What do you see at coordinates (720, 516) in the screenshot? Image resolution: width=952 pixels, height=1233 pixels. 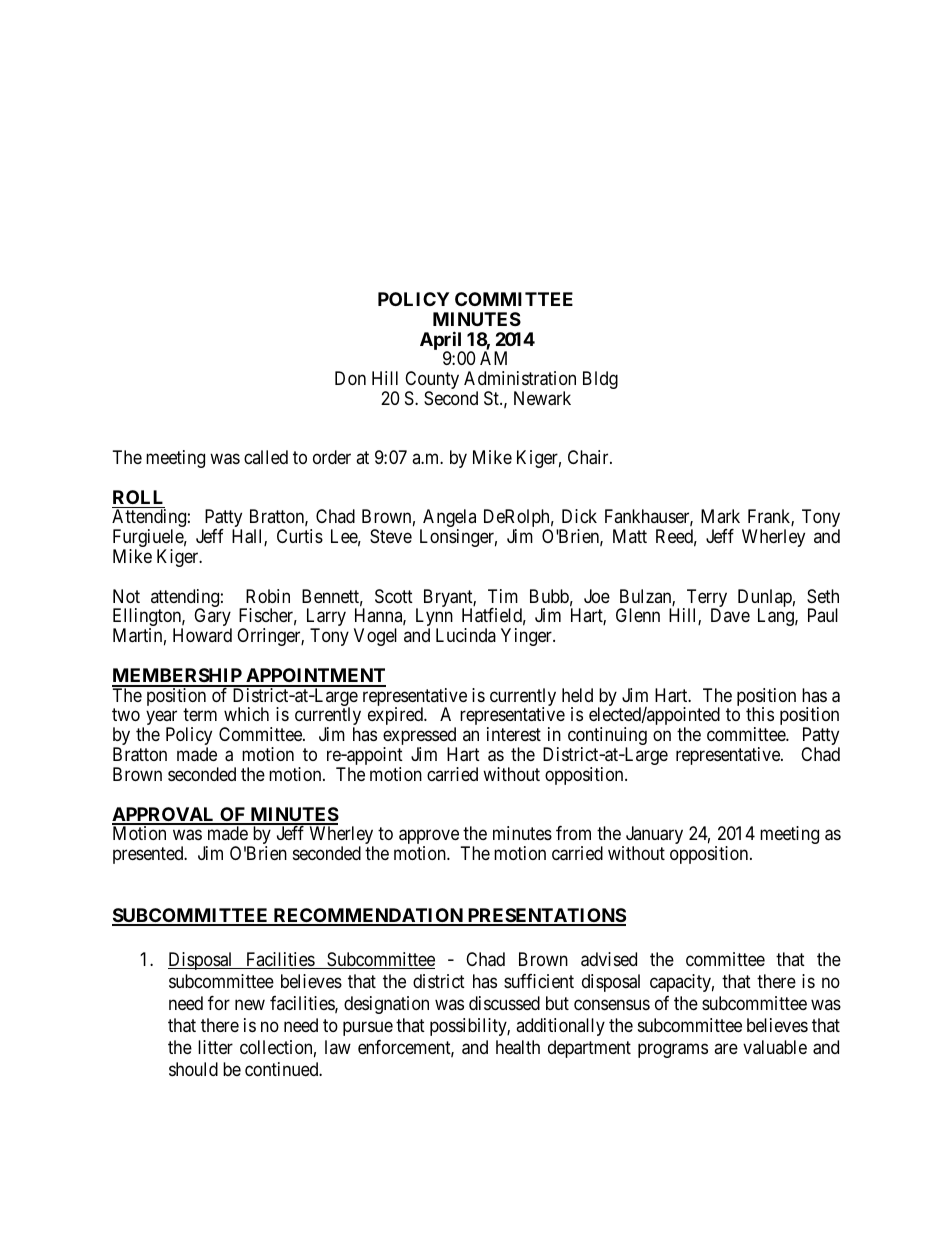 I see `Mark` at bounding box center [720, 516].
